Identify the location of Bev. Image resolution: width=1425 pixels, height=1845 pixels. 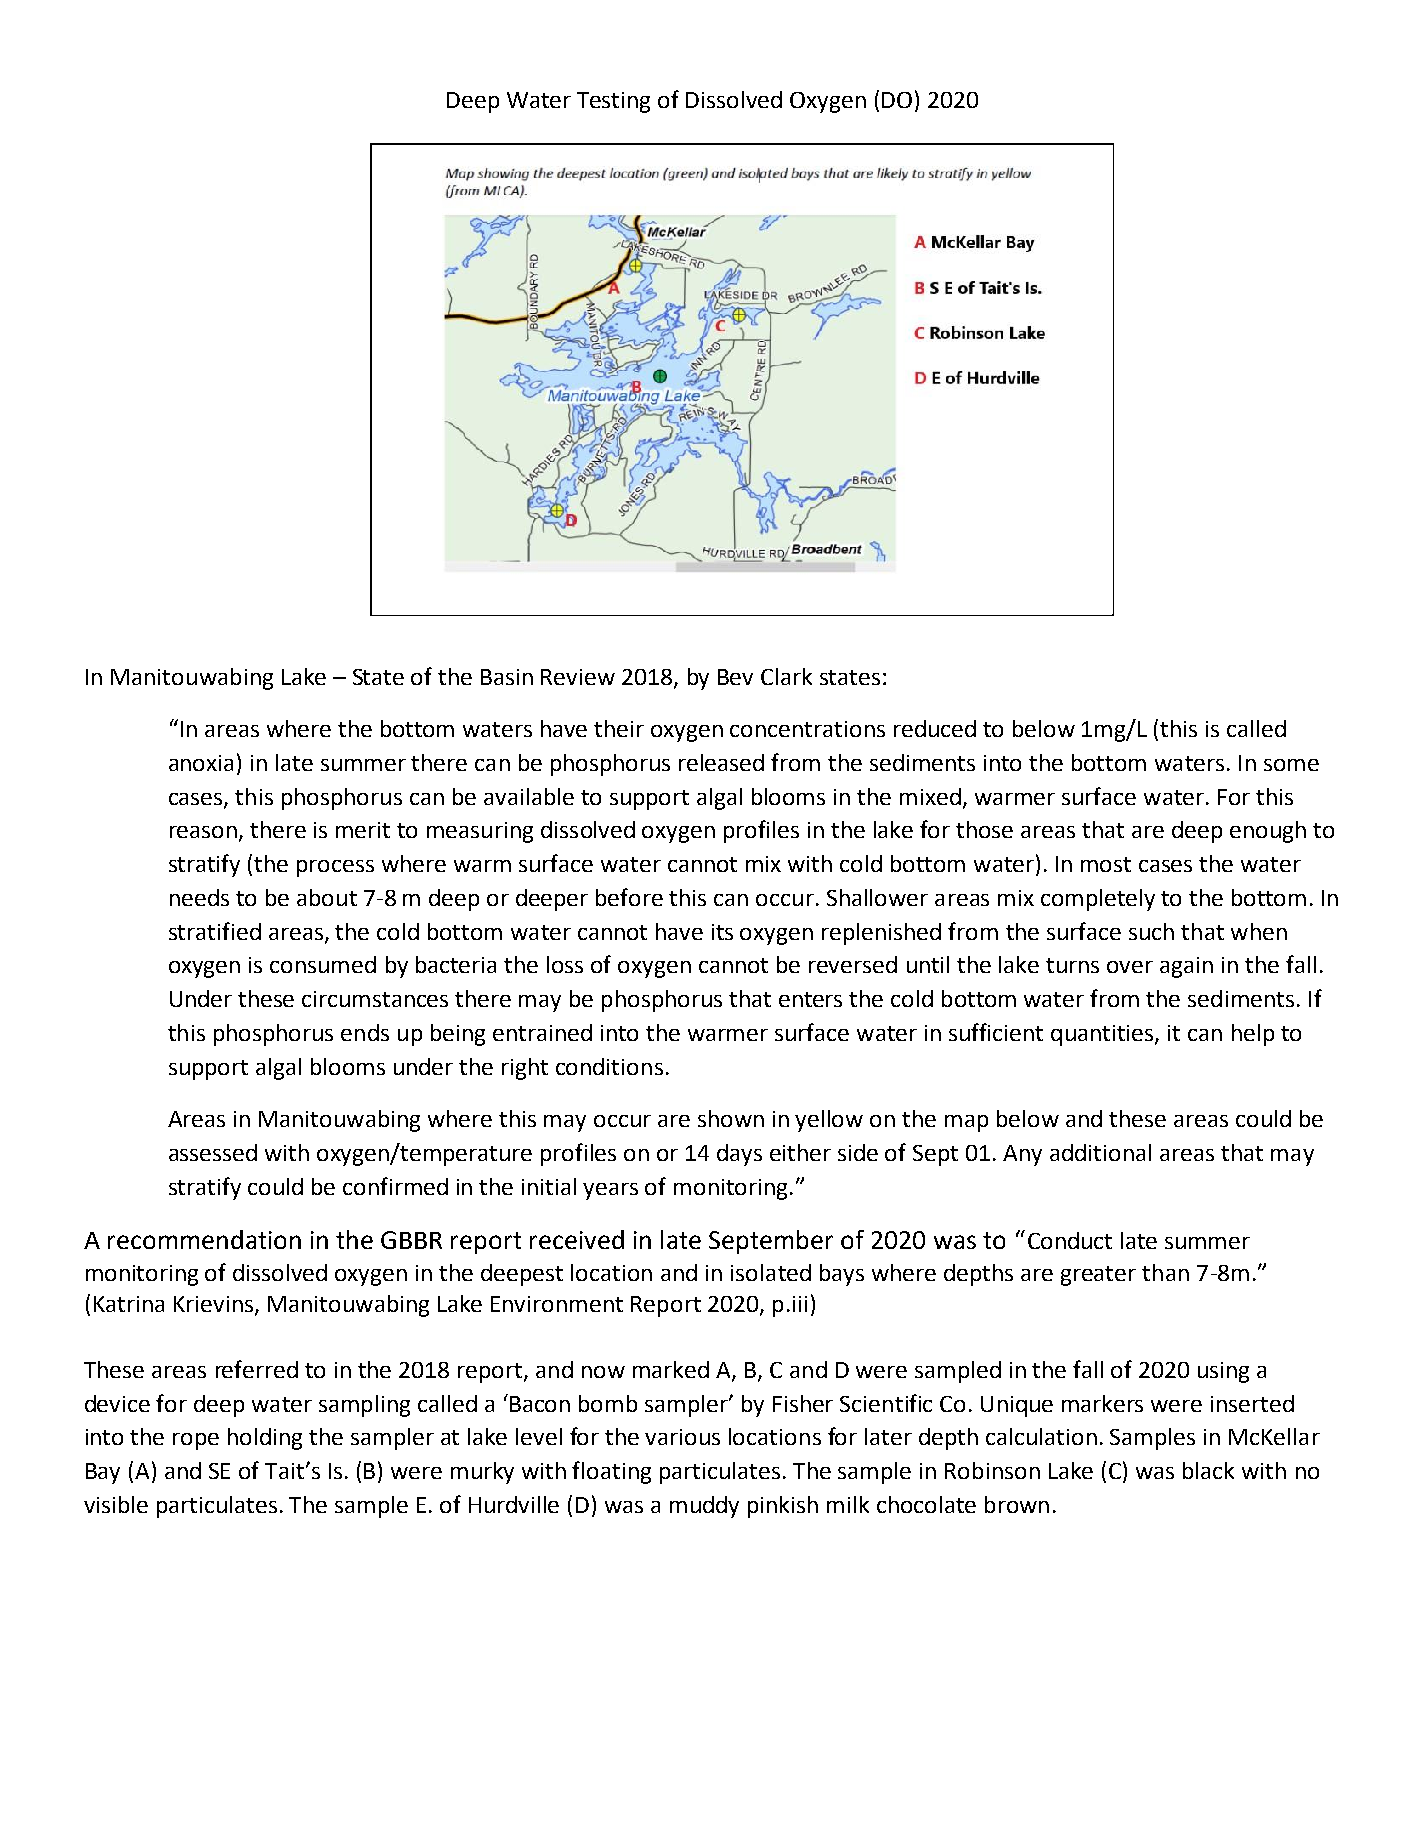
(735, 677).
